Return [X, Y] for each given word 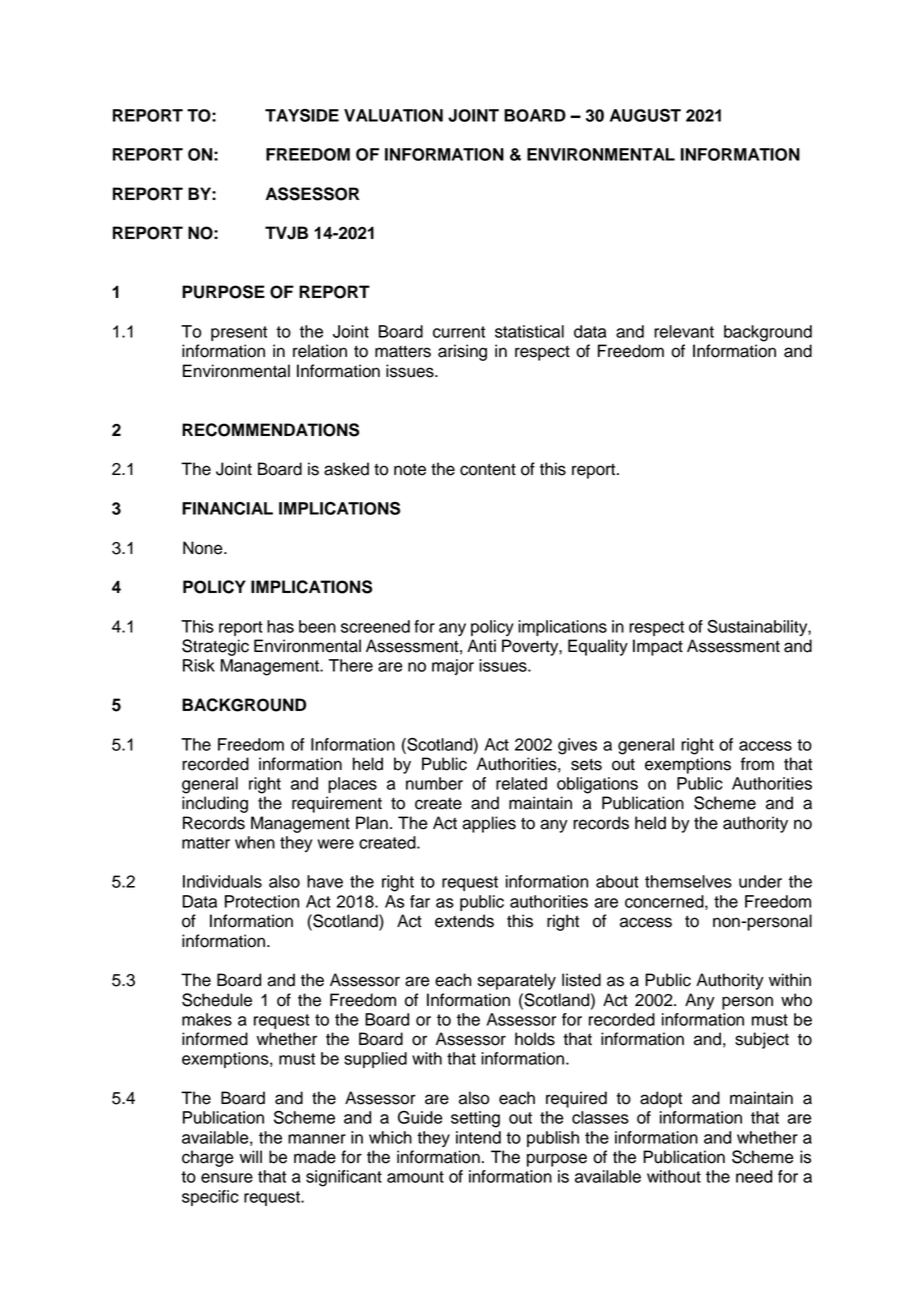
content [488, 469]
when [255, 842]
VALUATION [393, 115]
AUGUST [645, 115]
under [760, 881]
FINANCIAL [227, 508]
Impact [658, 647]
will [251, 1156]
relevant [684, 331]
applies [489, 824]
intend [478, 1137]
